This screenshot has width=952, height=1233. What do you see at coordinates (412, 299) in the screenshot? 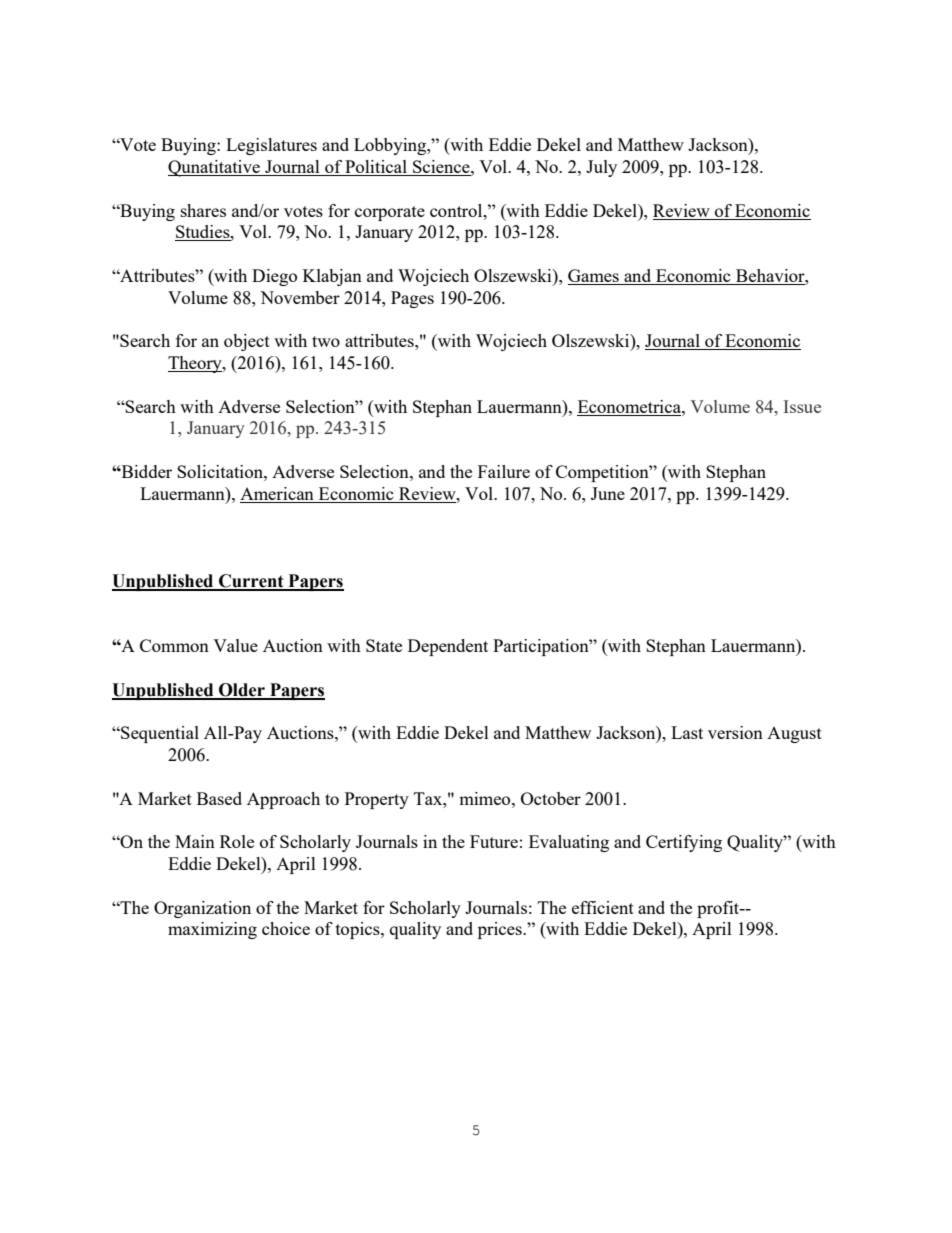
I see `Pages` at bounding box center [412, 299].
